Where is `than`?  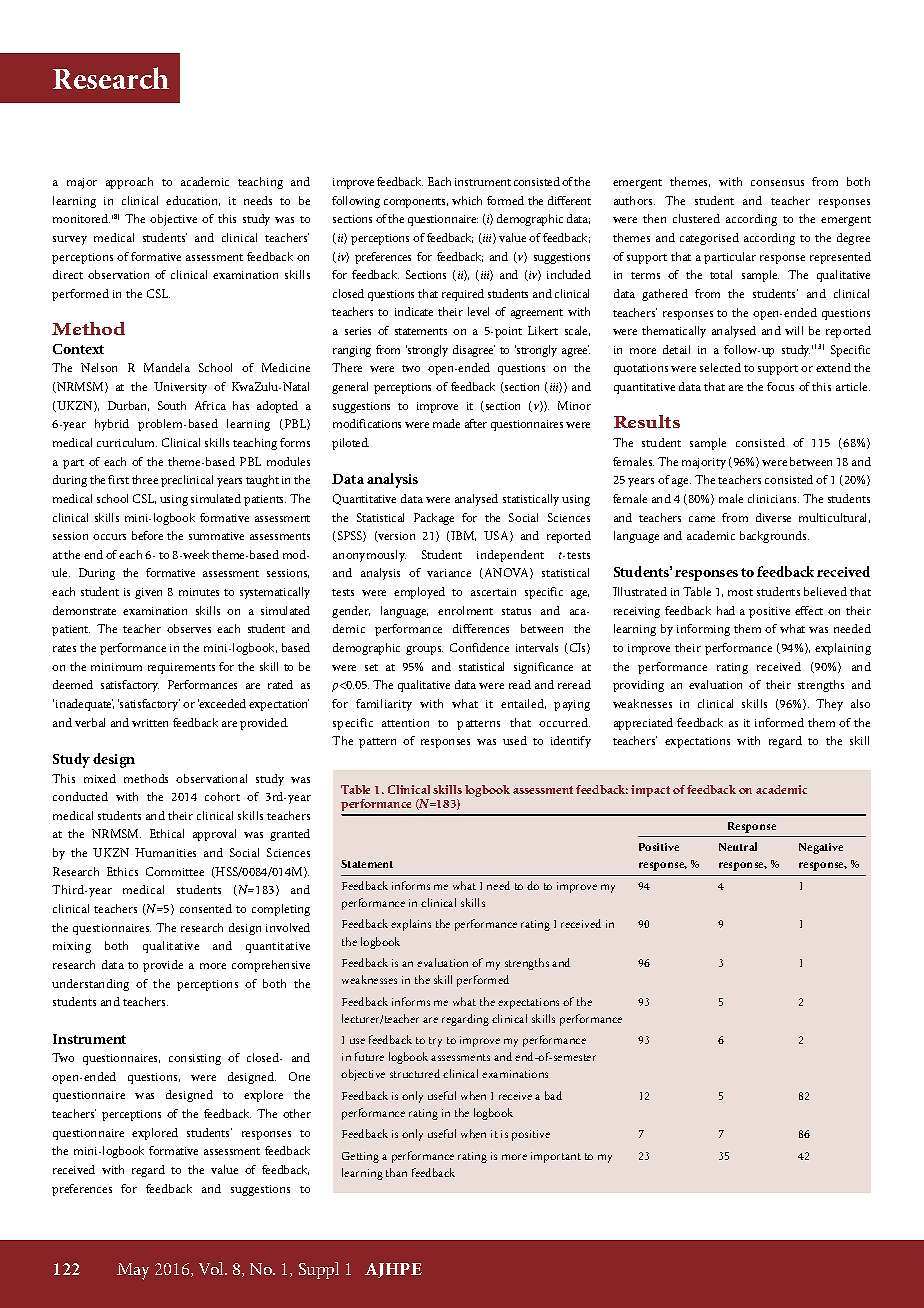
than is located at coordinates (396, 1172).
